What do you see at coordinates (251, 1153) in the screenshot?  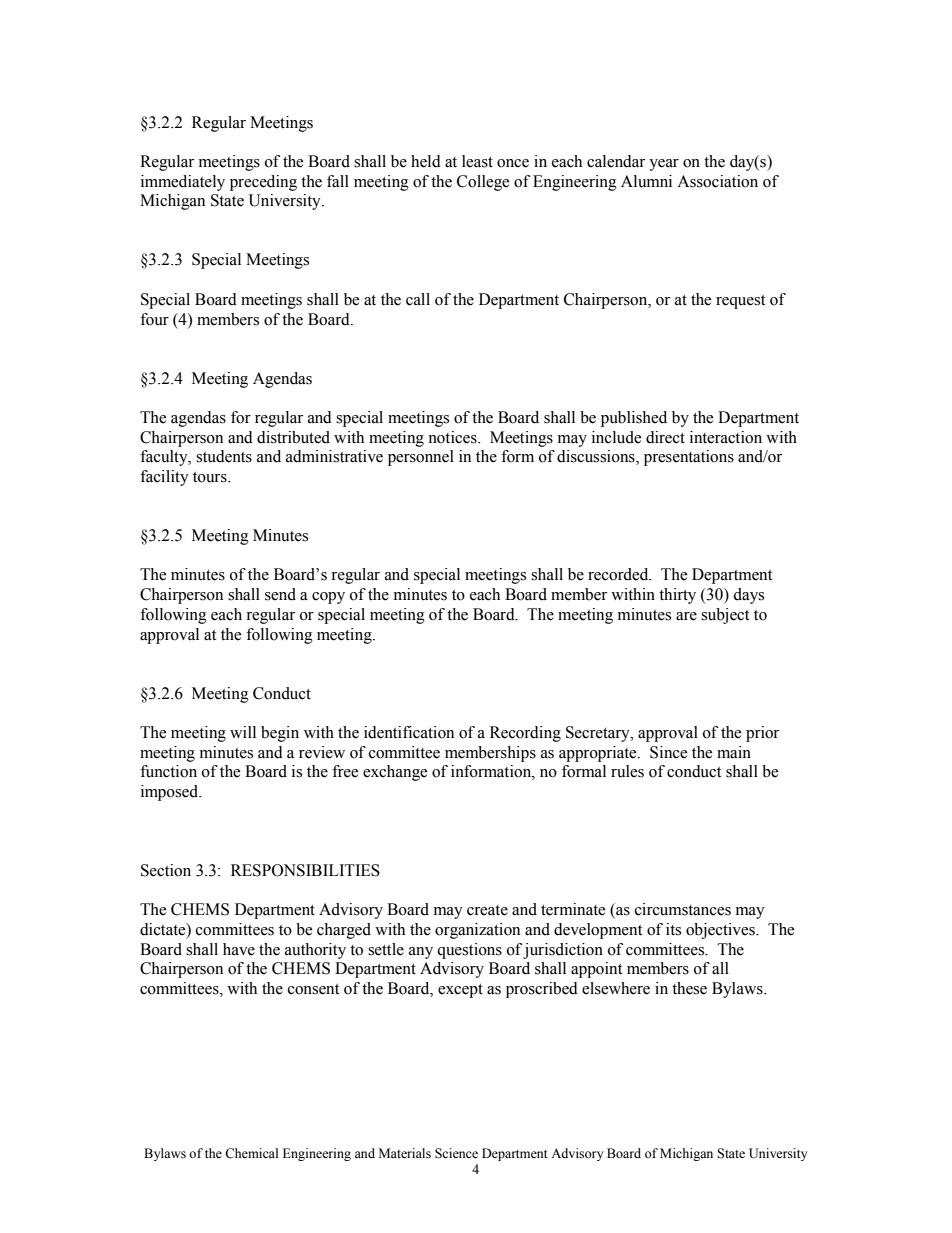 I see `Chemical` at bounding box center [251, 1153].
